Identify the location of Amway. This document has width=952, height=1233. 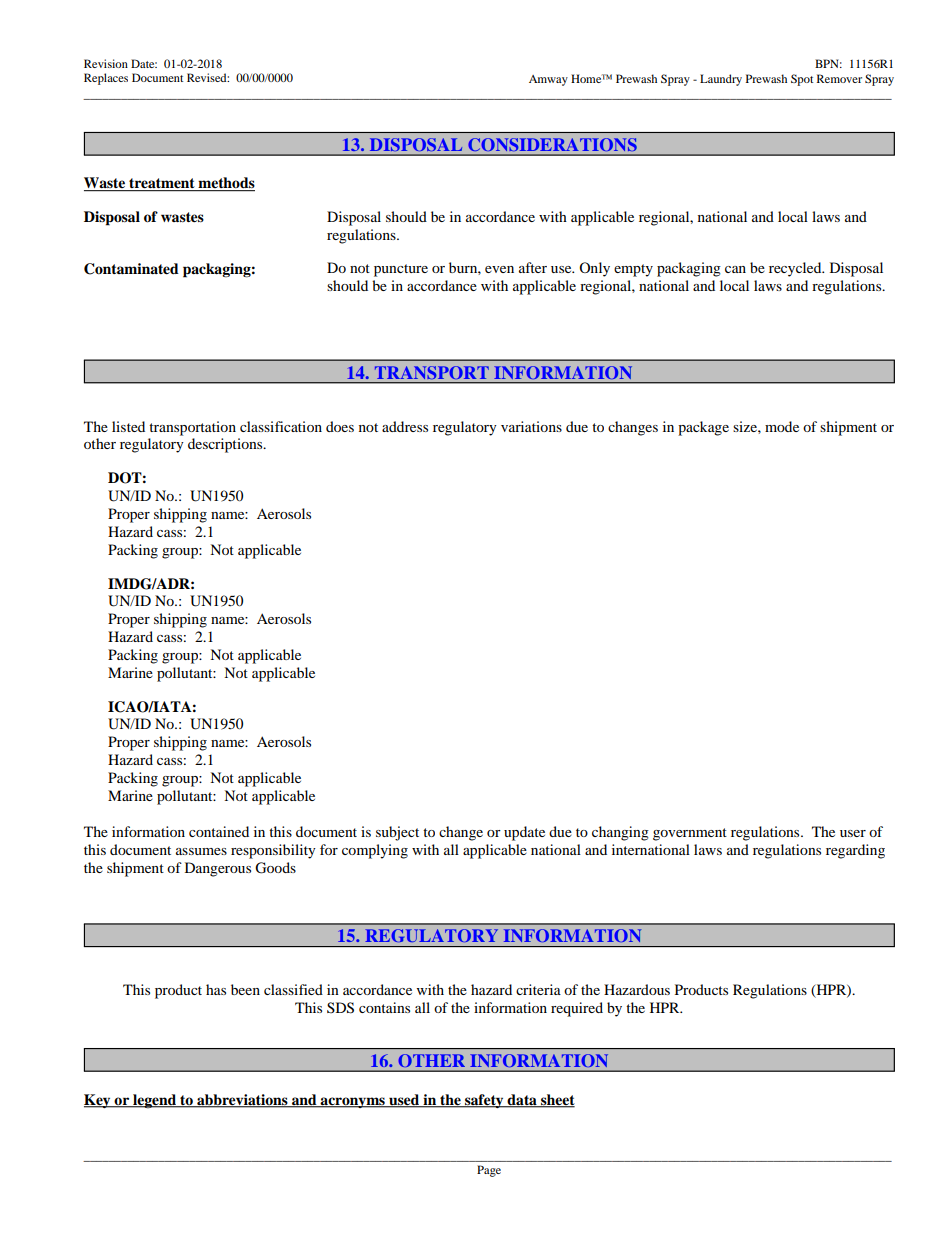
(548, 80).
